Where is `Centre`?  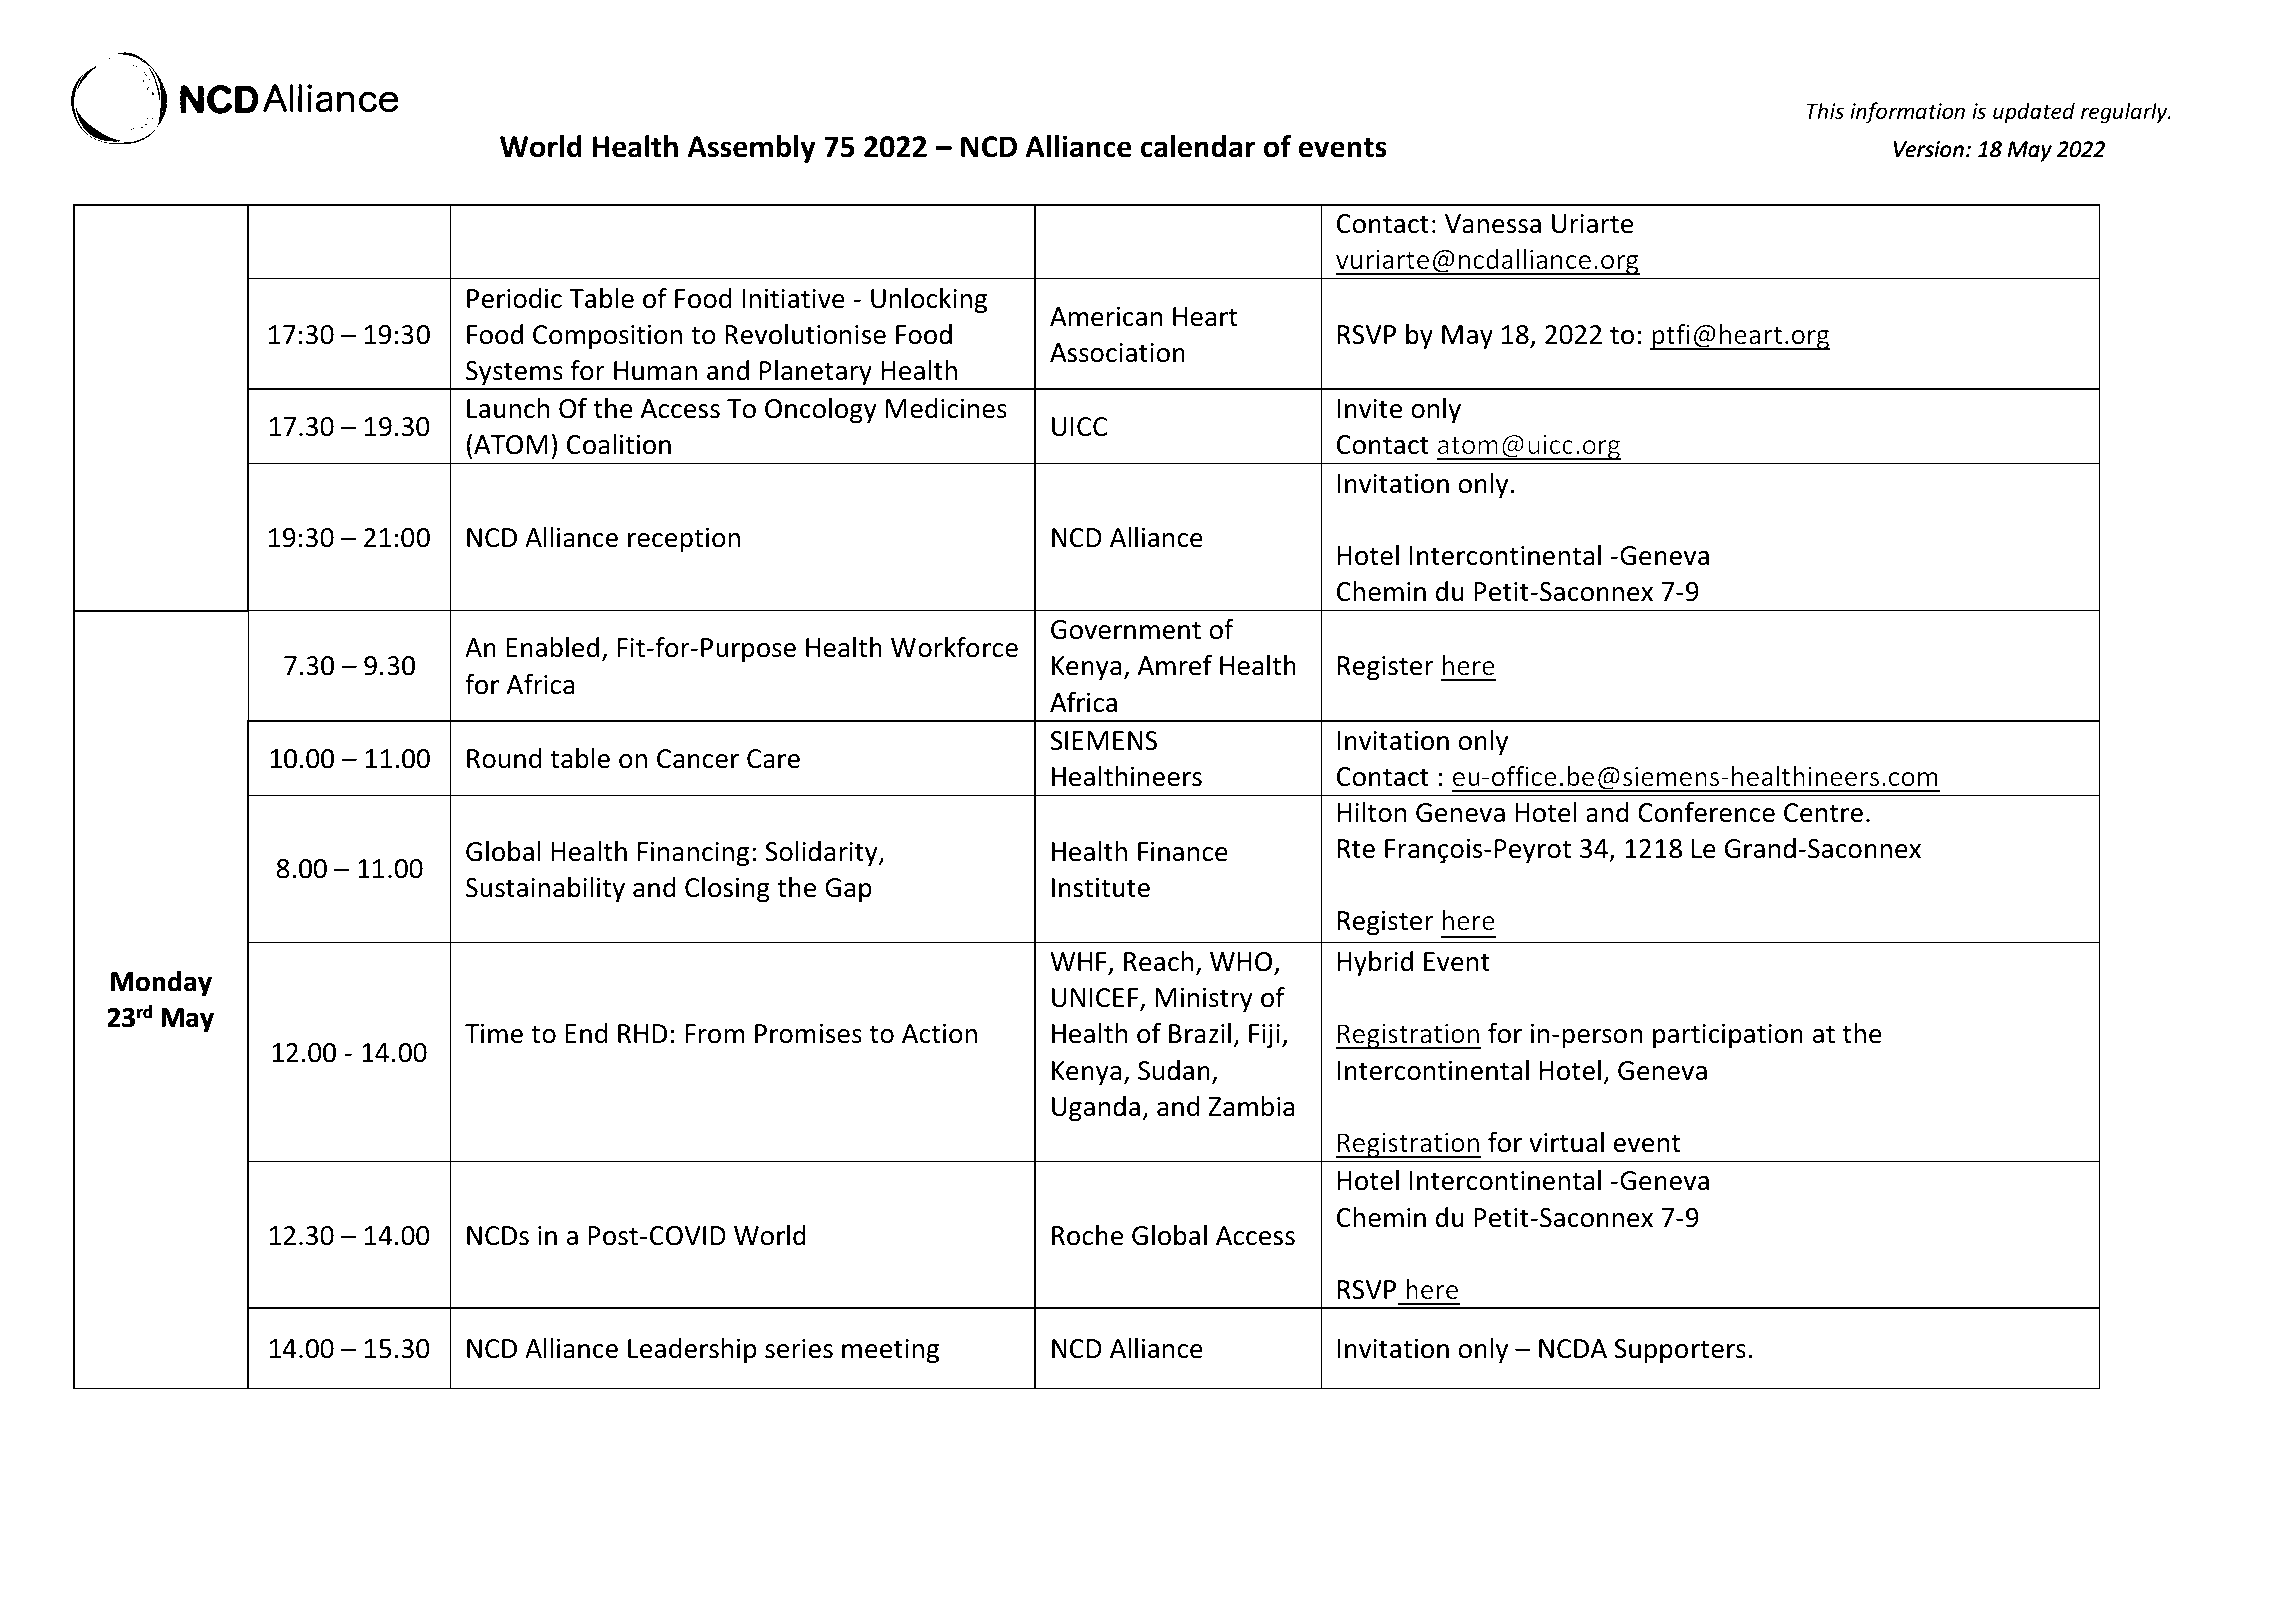
Centre is located at coordinates (1823, 813).
